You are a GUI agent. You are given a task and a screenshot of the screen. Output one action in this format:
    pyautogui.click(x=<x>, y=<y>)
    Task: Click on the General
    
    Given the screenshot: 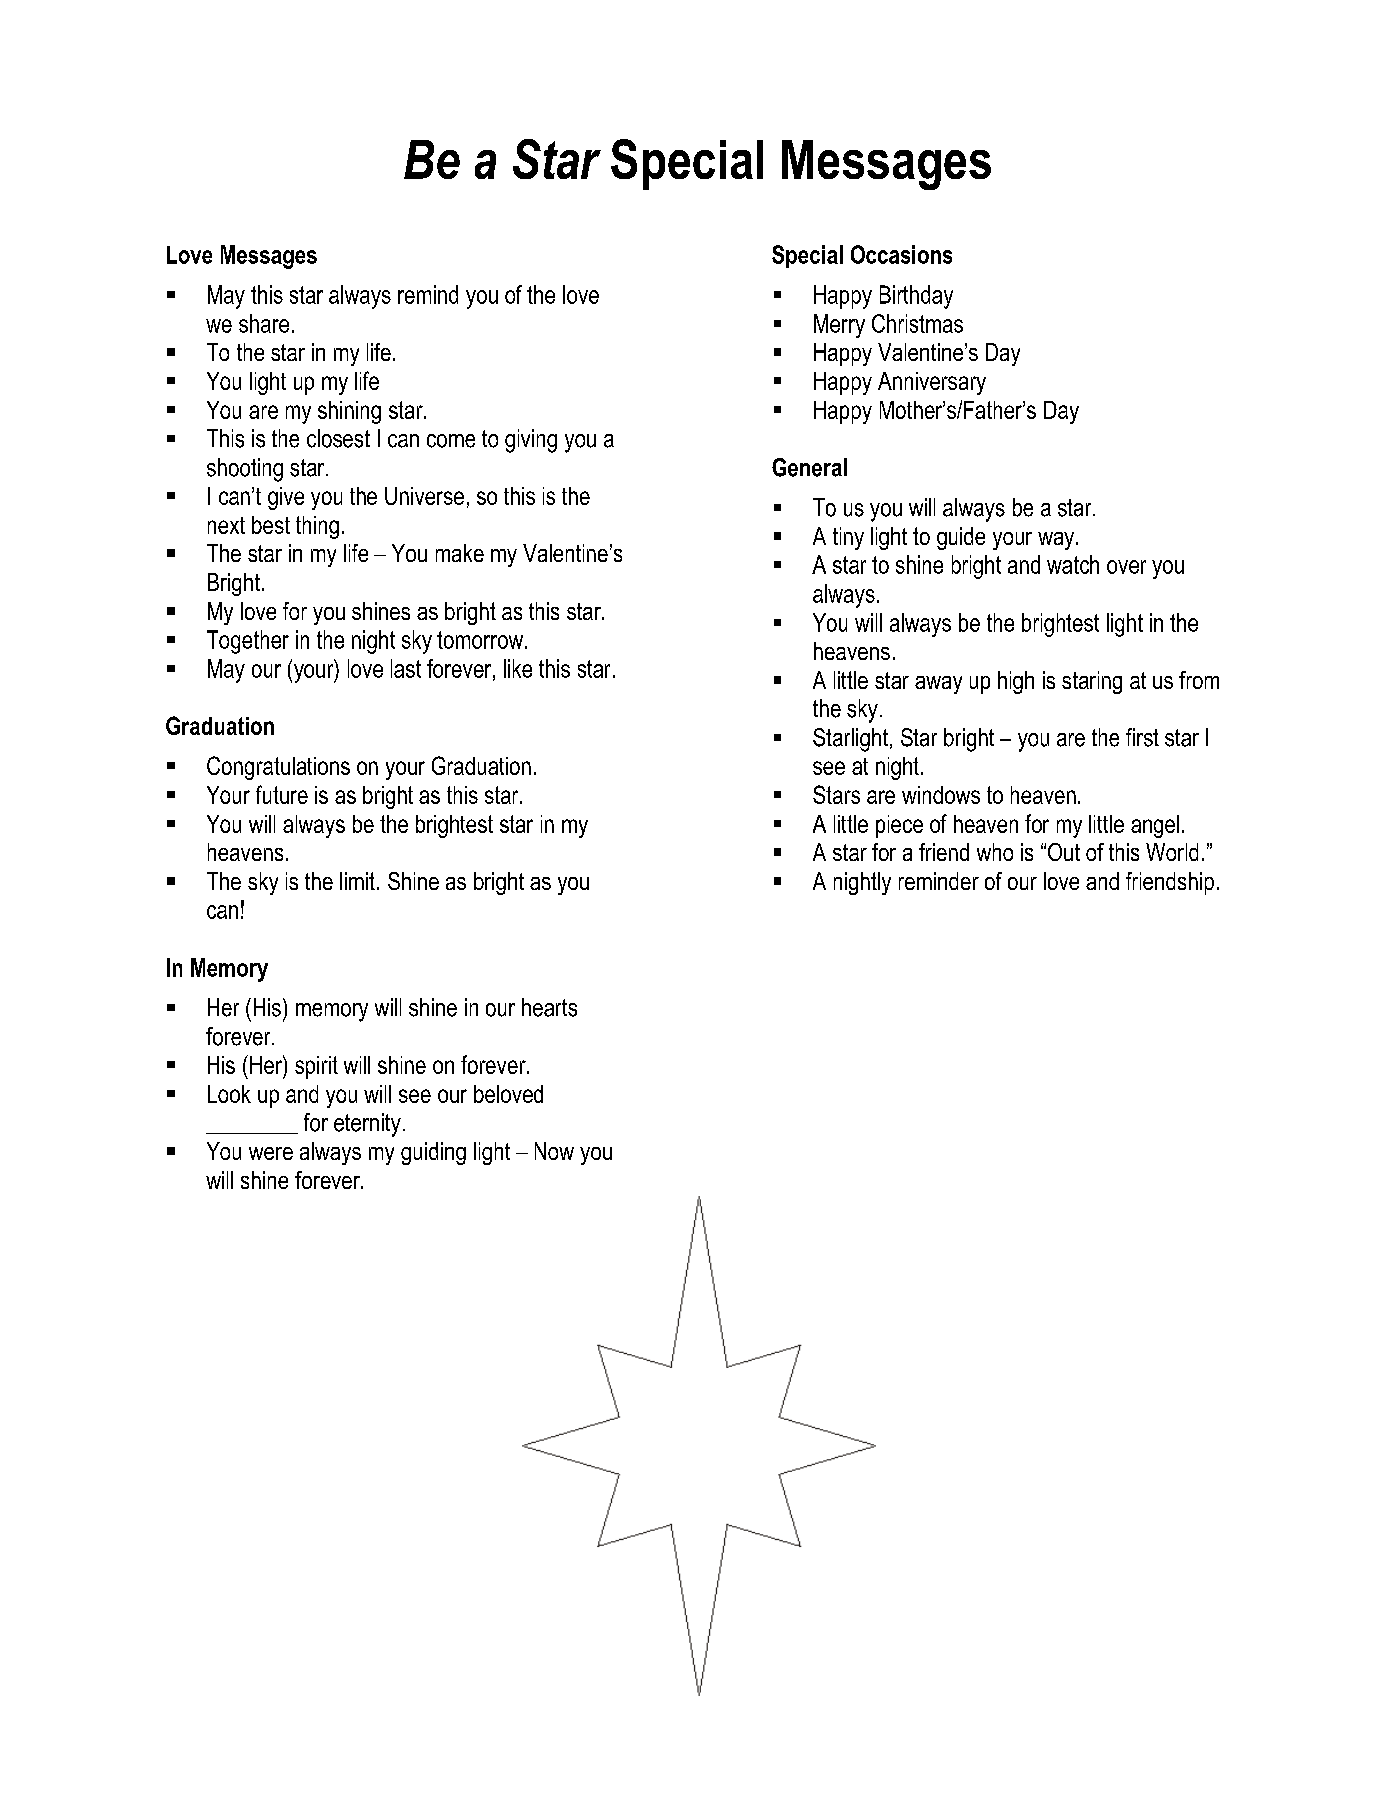 What is the action you would take?
    pyautogui.click(x=809, y=467)
